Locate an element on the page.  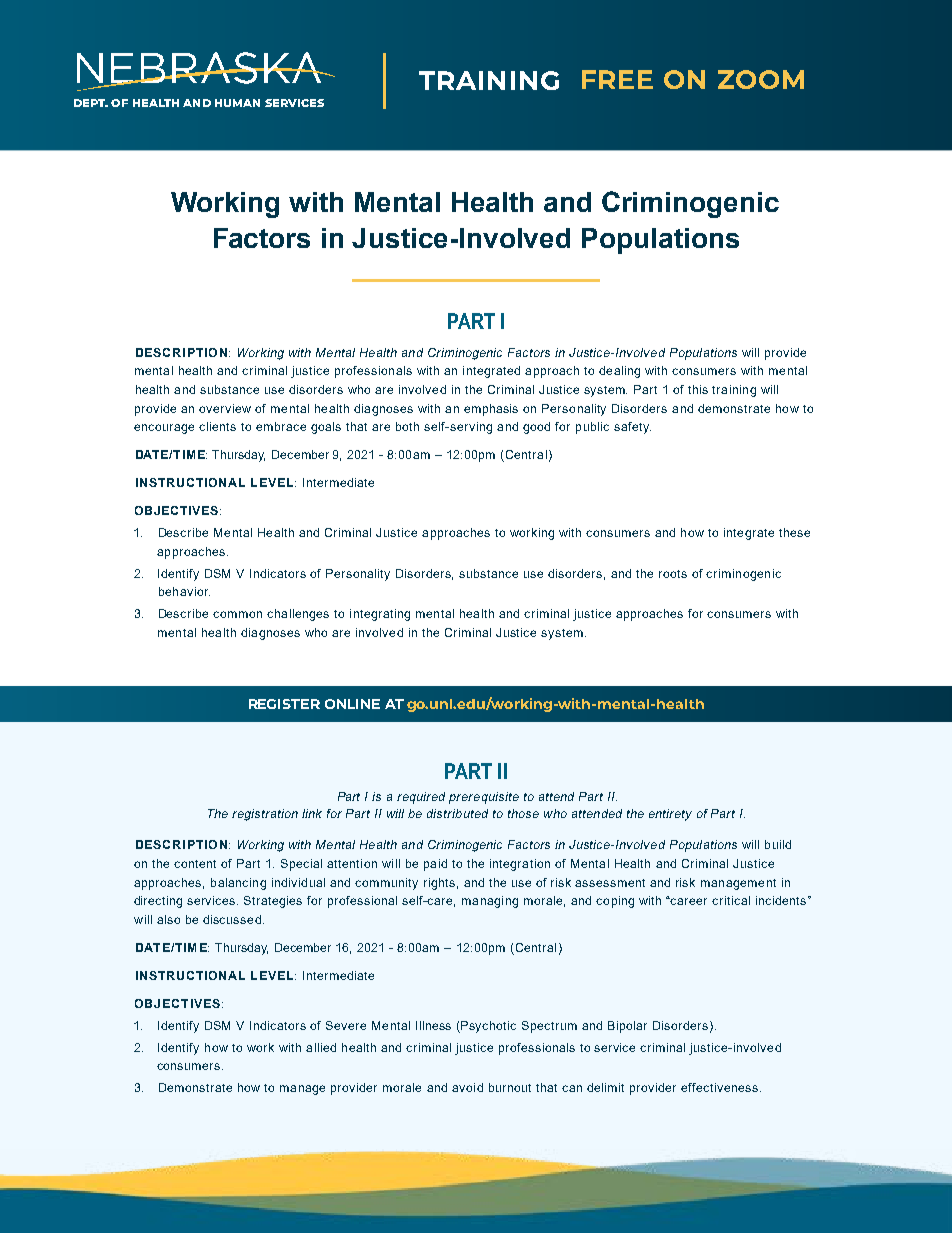
this is located at coordinates (698, 389).
